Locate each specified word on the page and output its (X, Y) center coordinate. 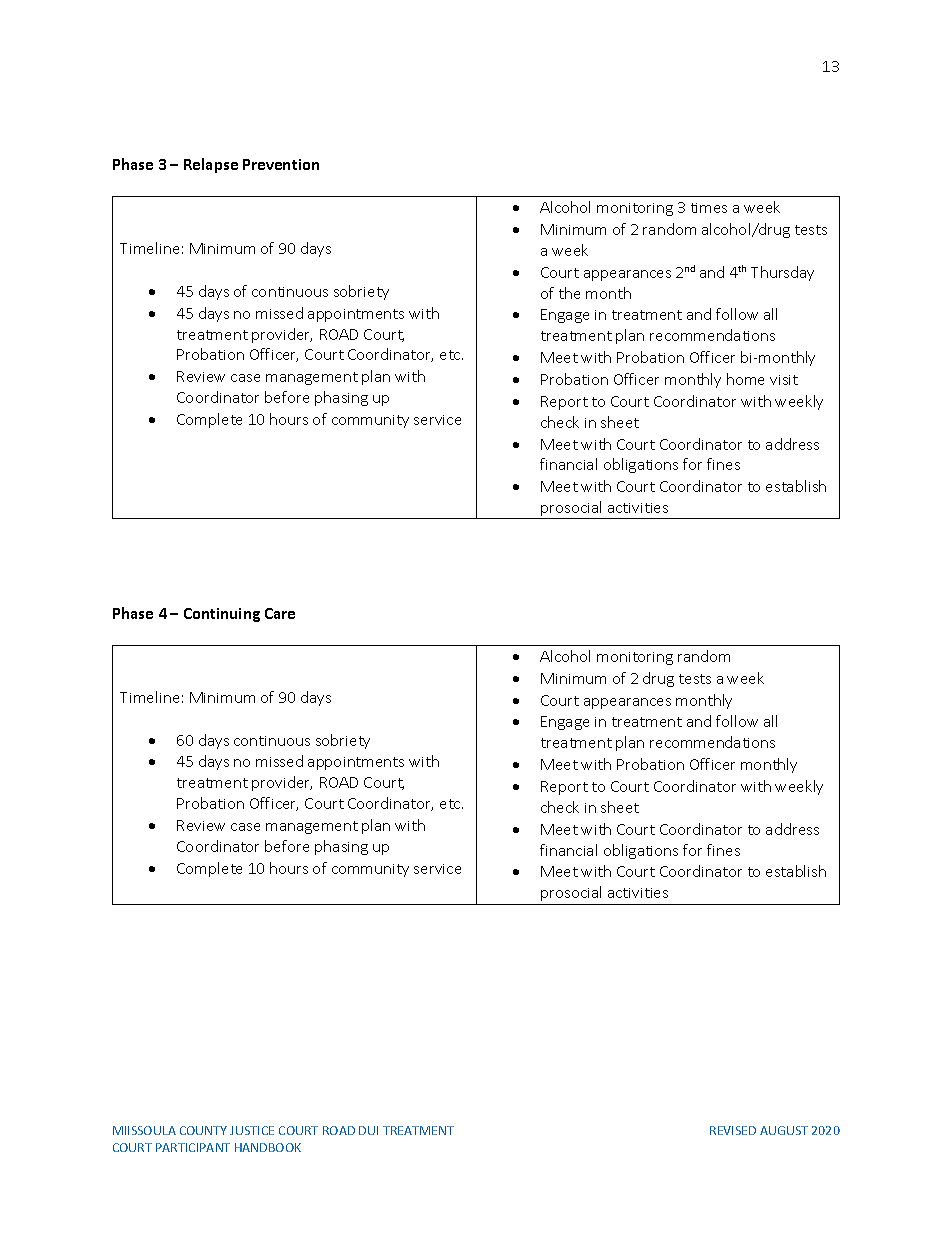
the (569, 293)
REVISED (733, 1130)
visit (784, 380)
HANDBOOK (268, 1147)
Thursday (782, 273)
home (745, 379)
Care (280, 613)
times (709, 208)
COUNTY (203, 1130)
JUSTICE (252, 1130)
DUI (368, 1130)
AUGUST (784, 1130)
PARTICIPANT (193, 1147)
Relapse (211, 165)
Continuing (222, 615)
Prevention (281, 164)
